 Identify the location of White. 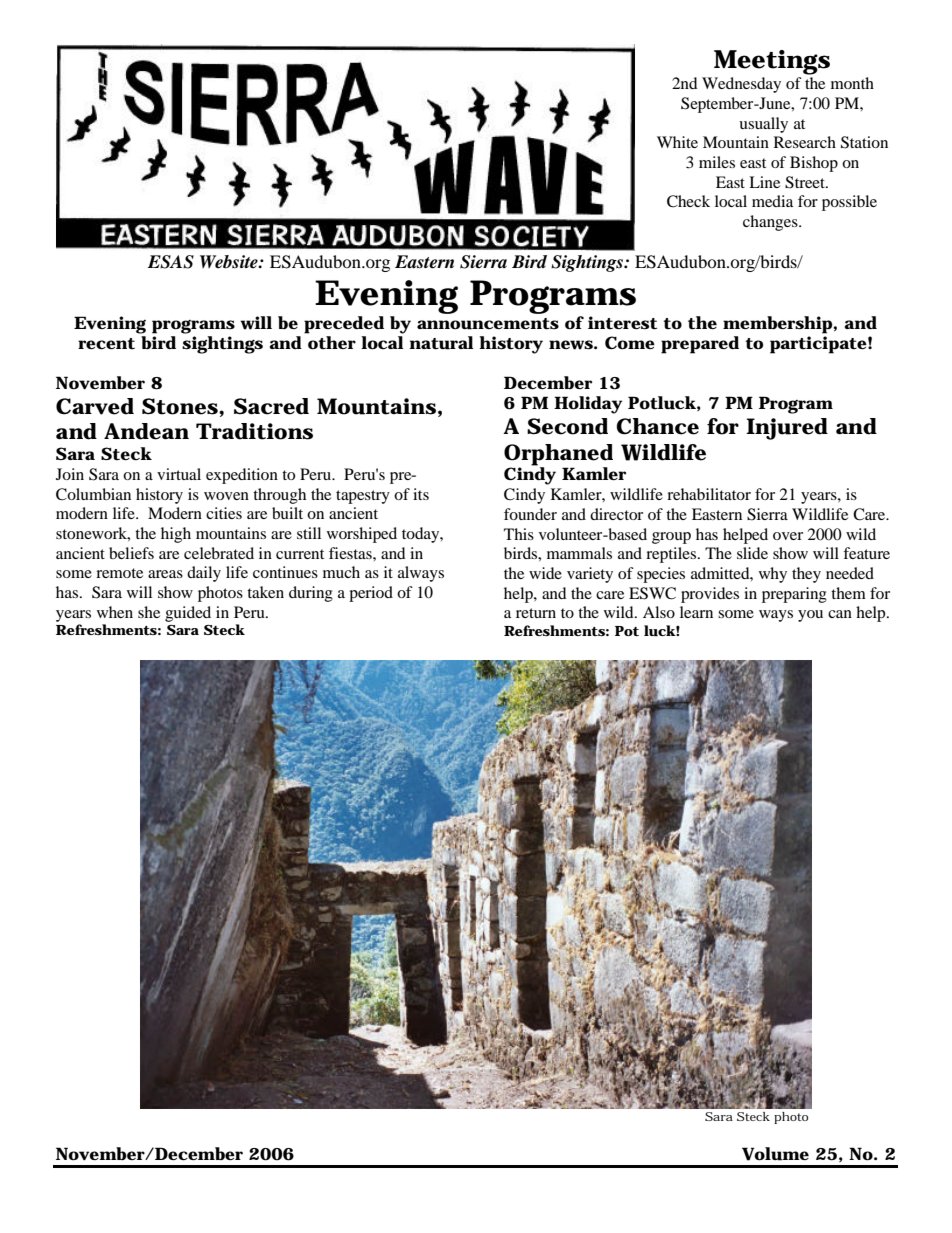
(677, 142).
